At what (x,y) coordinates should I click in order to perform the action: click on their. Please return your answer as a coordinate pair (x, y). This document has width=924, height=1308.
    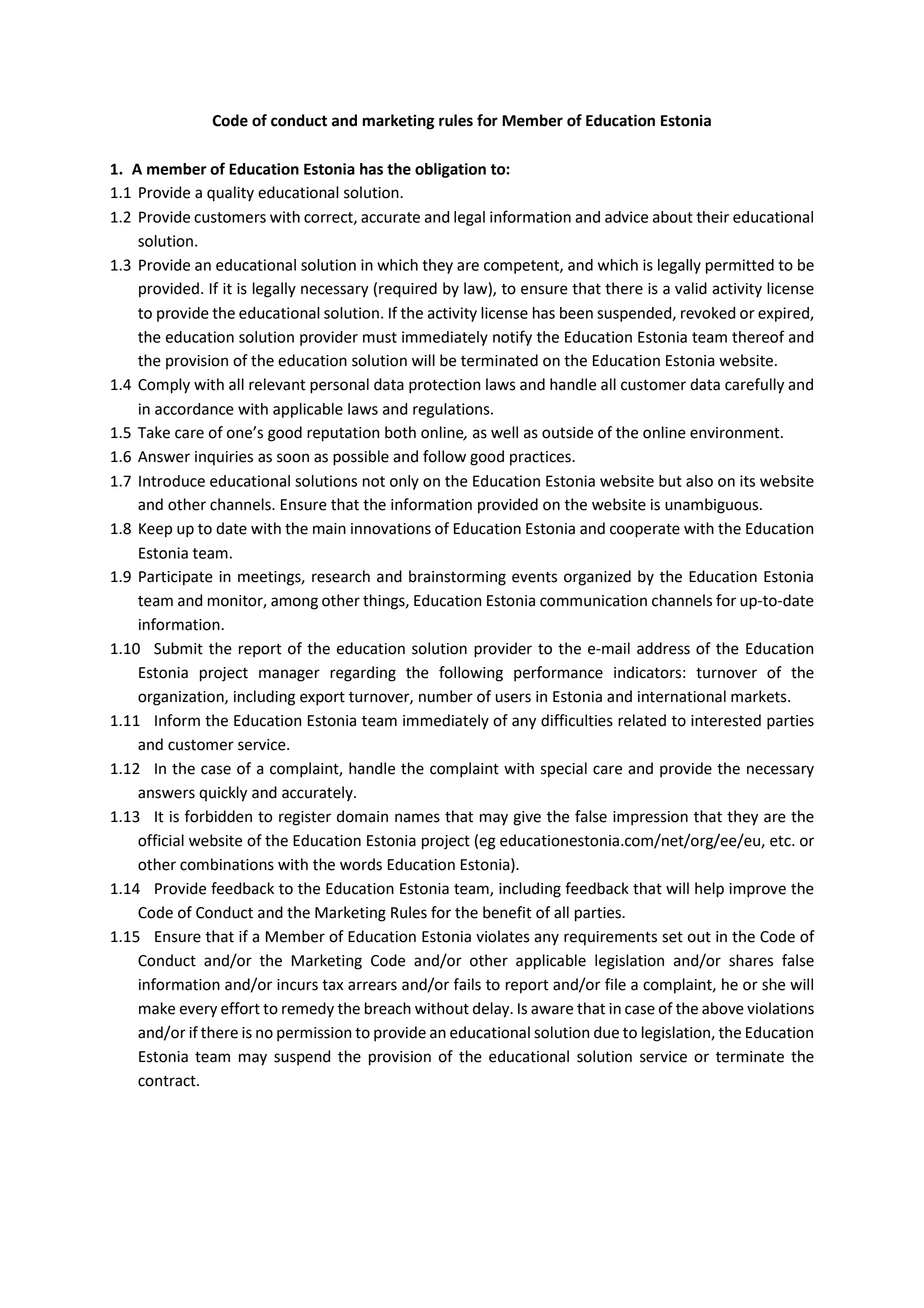
    Looking at the image, I should click on (712, 217).
